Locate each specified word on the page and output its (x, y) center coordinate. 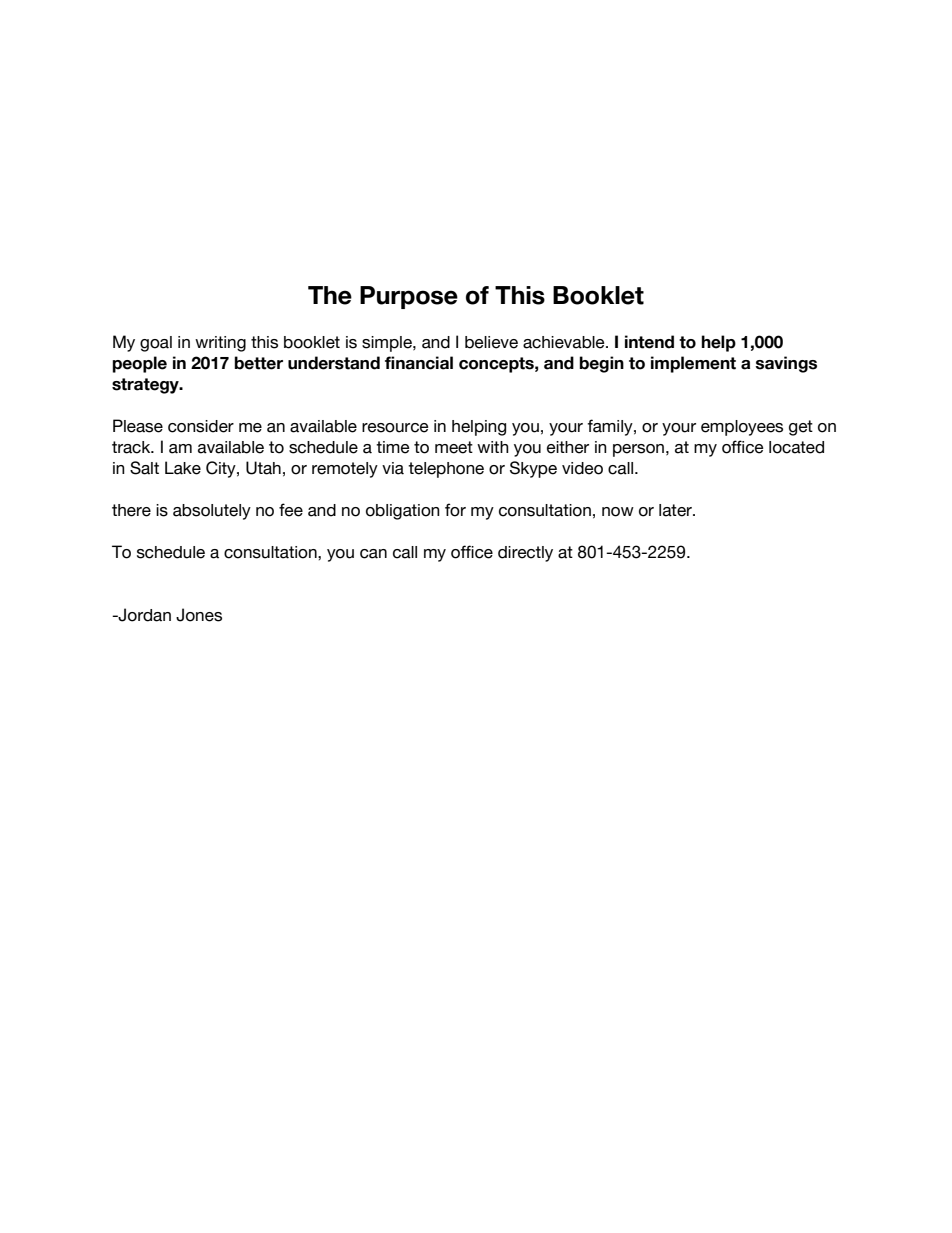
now (618, 512)
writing (220, 344)
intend (649, 342)
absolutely (212, 512)
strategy (146, 386)
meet (454, 447)
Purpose (409, 297)
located (796, 447)
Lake (183, 468)
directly (525, 554)
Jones (199, 615)
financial (419, 363)
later (676, 510)
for (455, 510)
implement (693, 364)
